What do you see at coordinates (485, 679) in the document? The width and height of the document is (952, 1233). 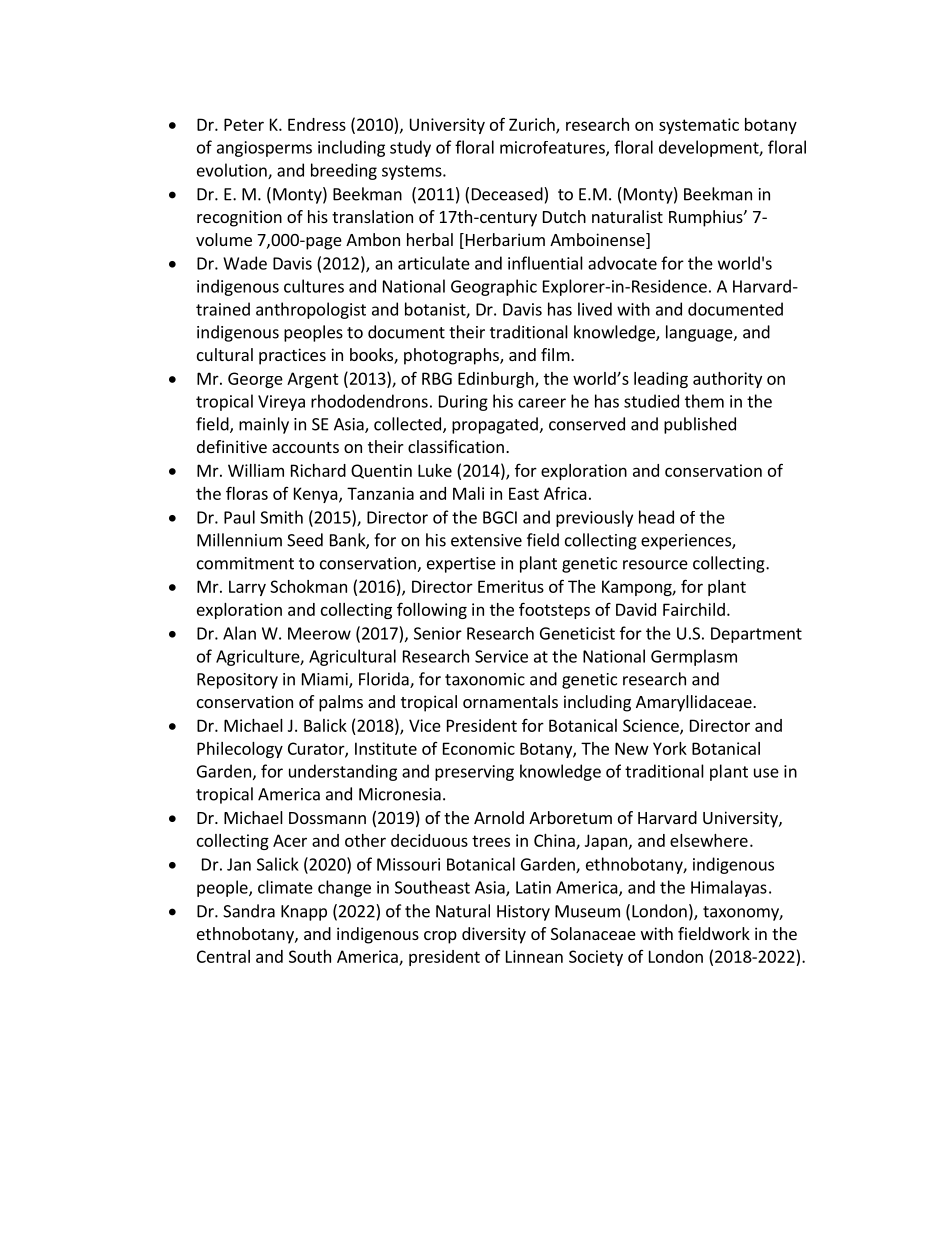 I see `taxonomic` at bounding box center [485, 679].
